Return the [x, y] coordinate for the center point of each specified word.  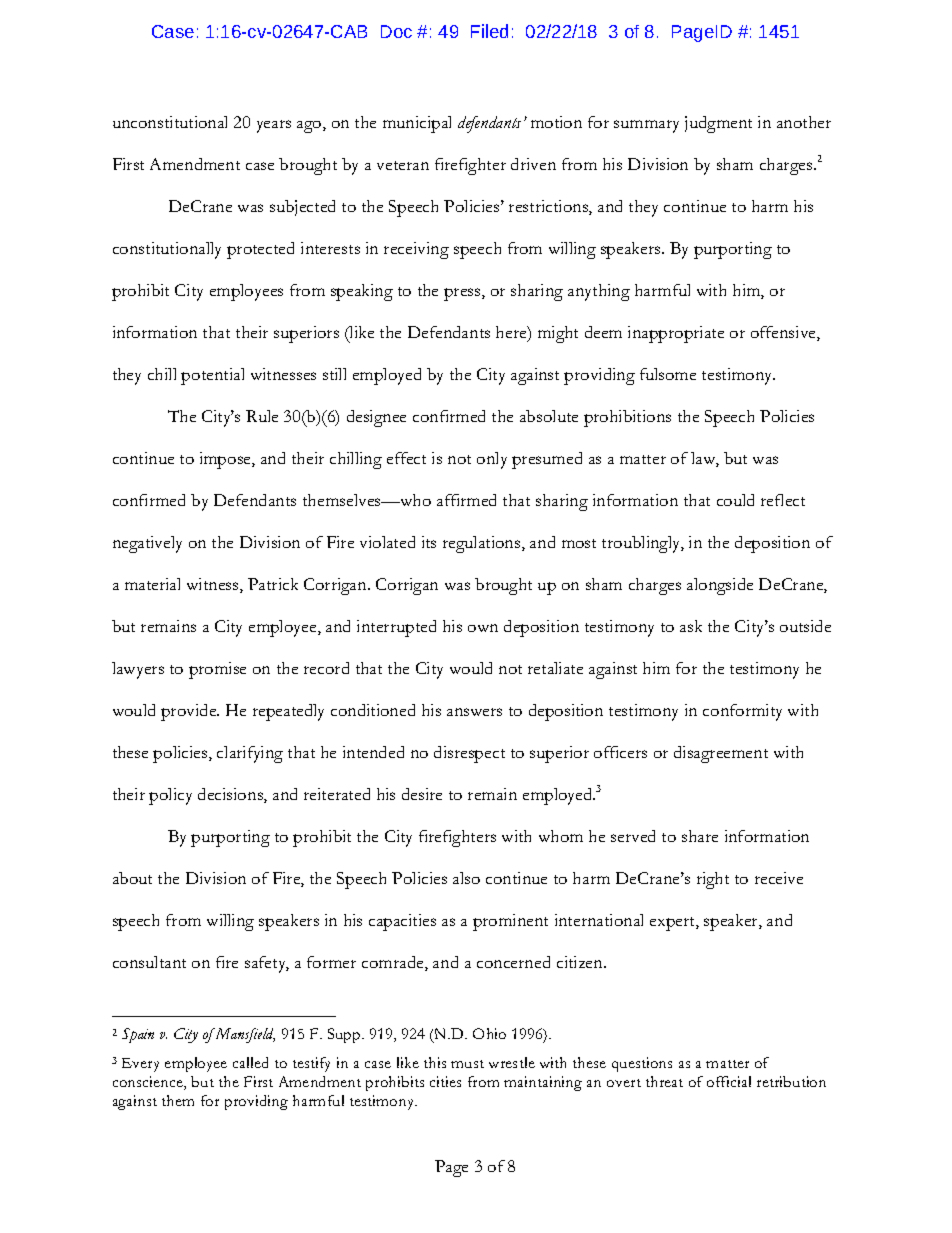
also [466, 878]
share [700, 836]
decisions [231, 795]
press [463, 294]
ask [691, 626]
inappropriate [676, 334]
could [735, 500]
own [483, 628]
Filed [489, 31]
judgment [718, 124]
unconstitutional [170, 122]
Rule [262, 416]
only [492, 460]
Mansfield [244, 1035]
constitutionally [167, 250]
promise [217, 670]
